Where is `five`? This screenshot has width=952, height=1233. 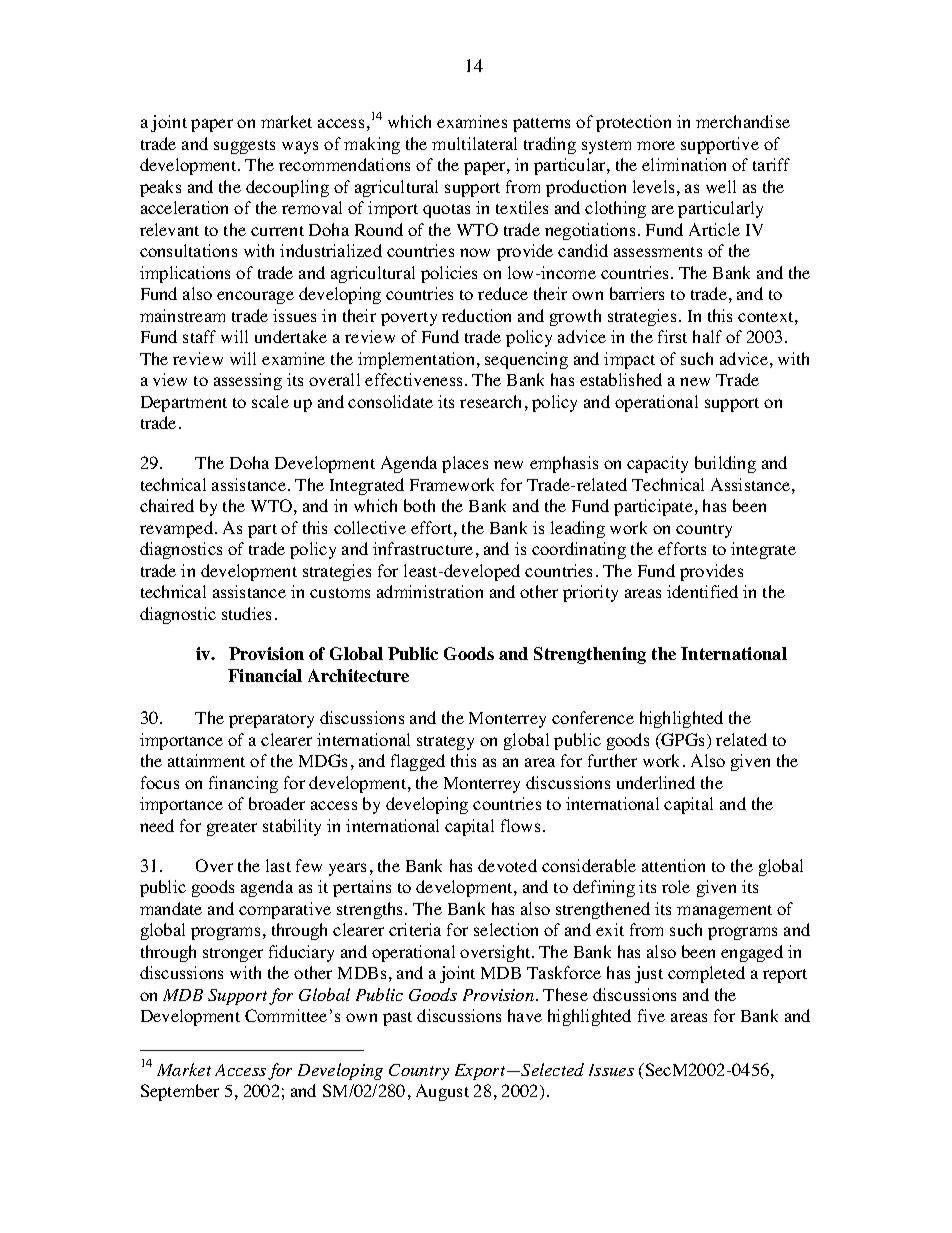
five is located at coordinates (651, 1015).
